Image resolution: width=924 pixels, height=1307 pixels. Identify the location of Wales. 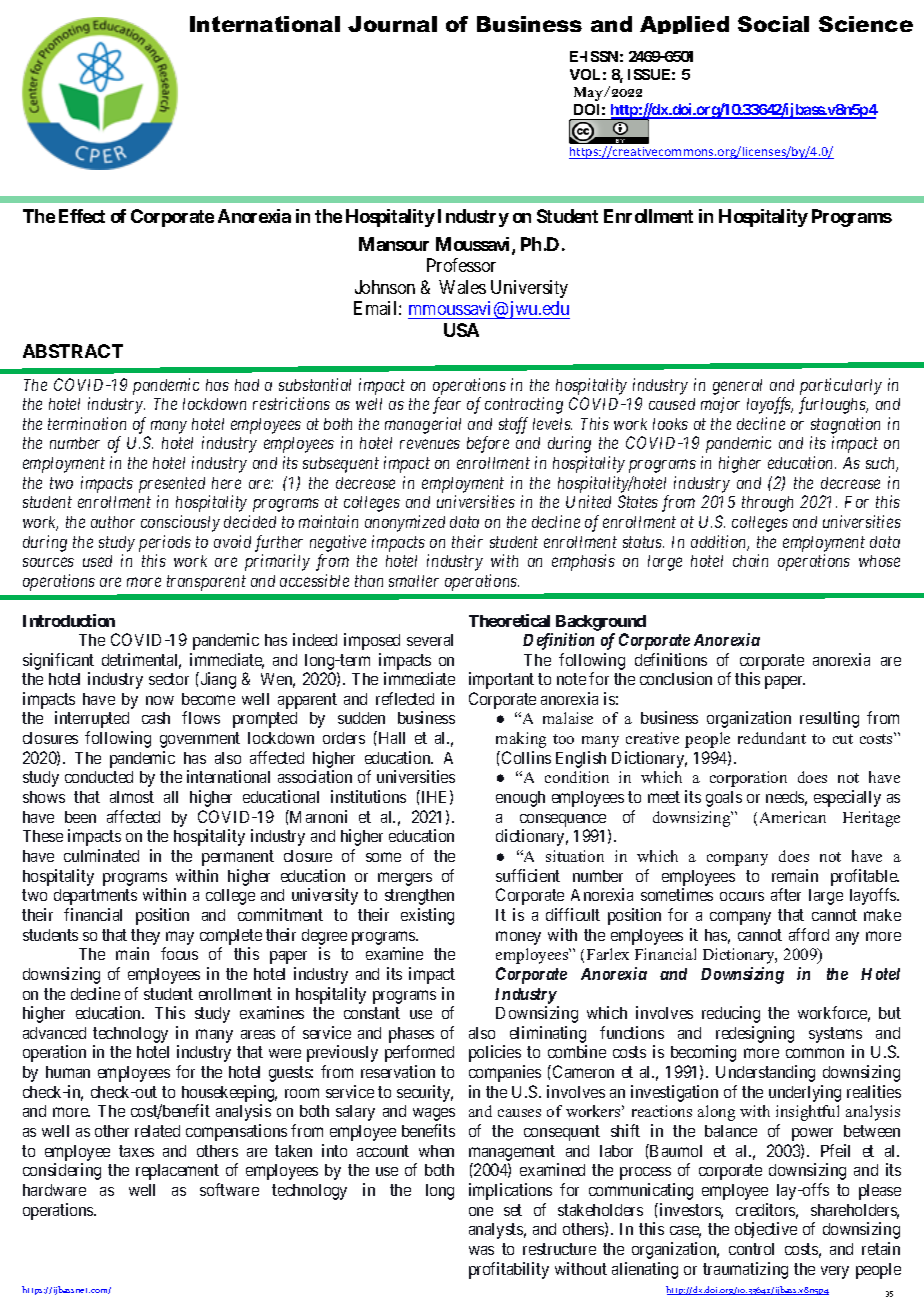
(462, 287).
